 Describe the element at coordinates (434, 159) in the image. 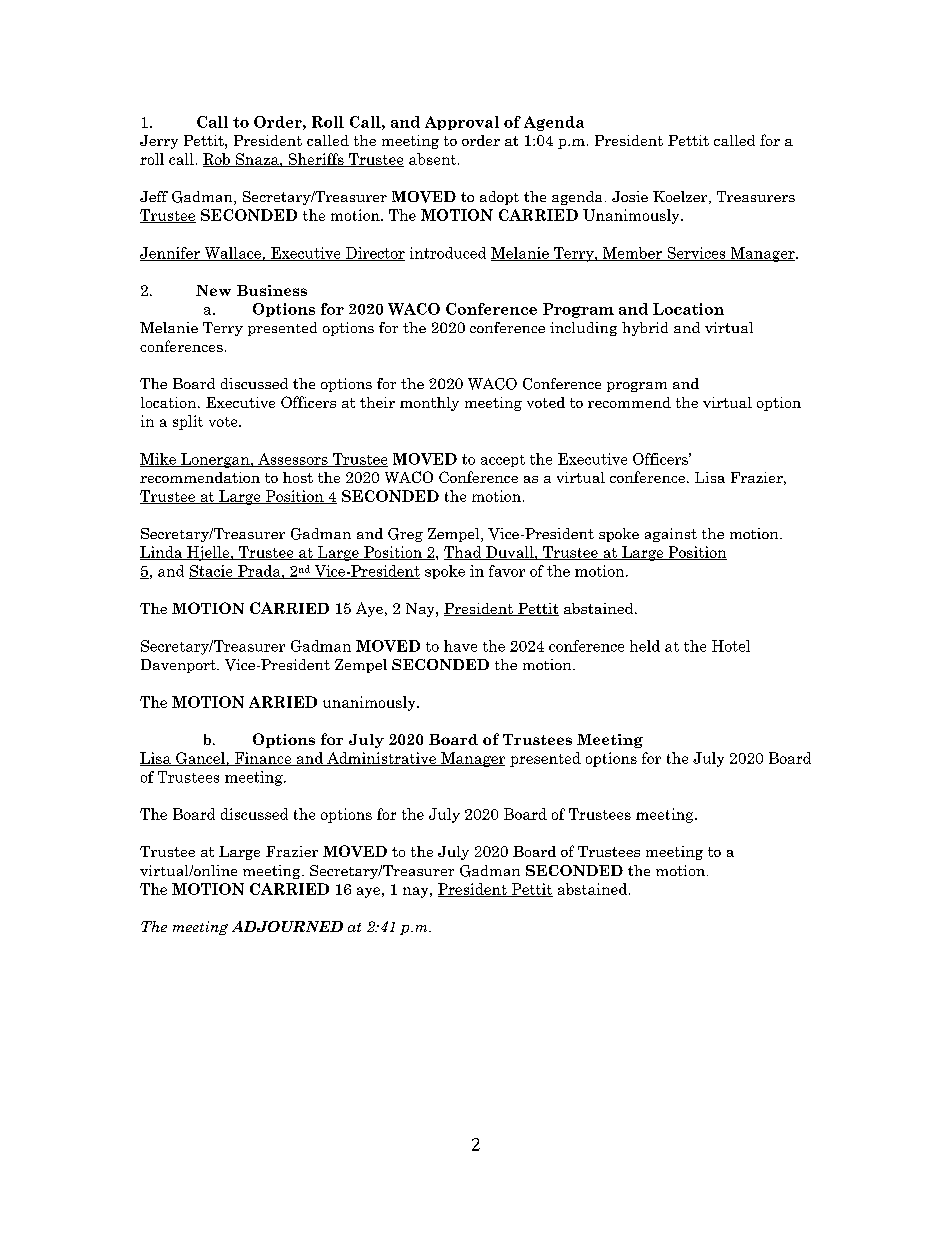

I see `absent` at that location.
